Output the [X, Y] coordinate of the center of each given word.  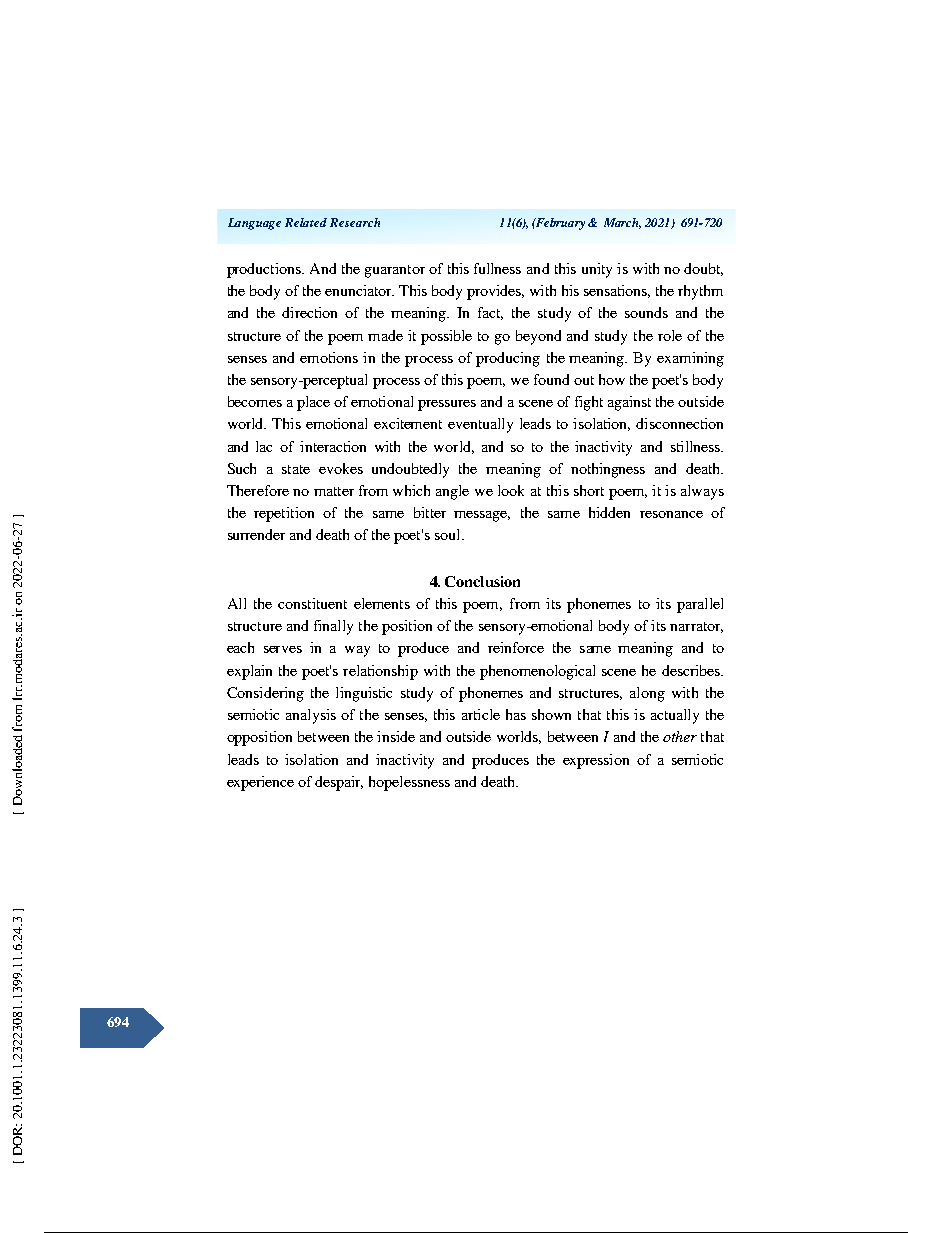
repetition [284, 514]
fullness [497, 268]
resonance [671, 514]
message [482, 516]
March [622, 223]
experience [260, 783]
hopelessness [409, 783]
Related [306, 222]
